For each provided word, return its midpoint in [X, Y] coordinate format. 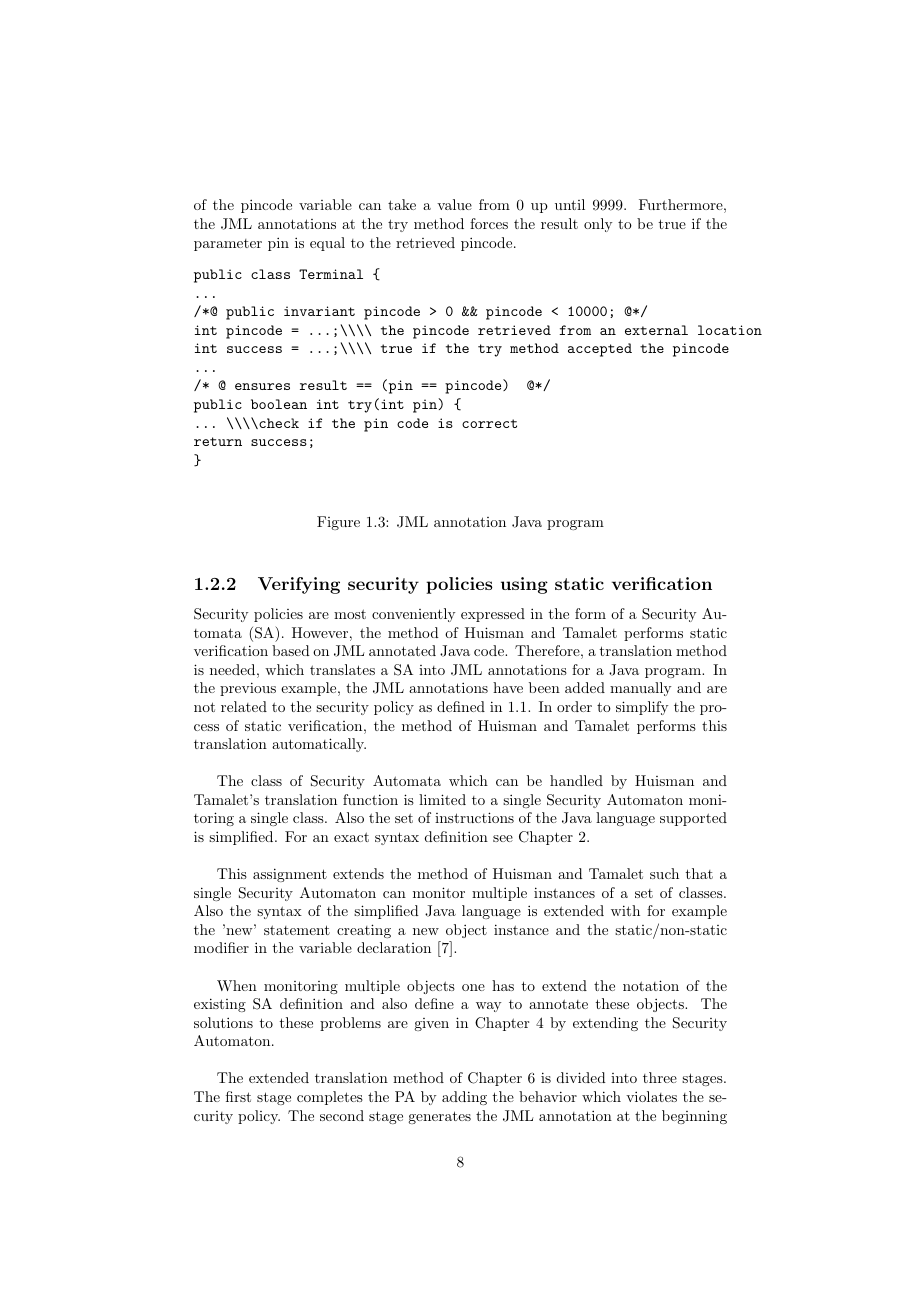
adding [464, 1098]
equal [327, 244]
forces [489, 223]
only [598, 225]
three [660, 1077]
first [238, 1096]
